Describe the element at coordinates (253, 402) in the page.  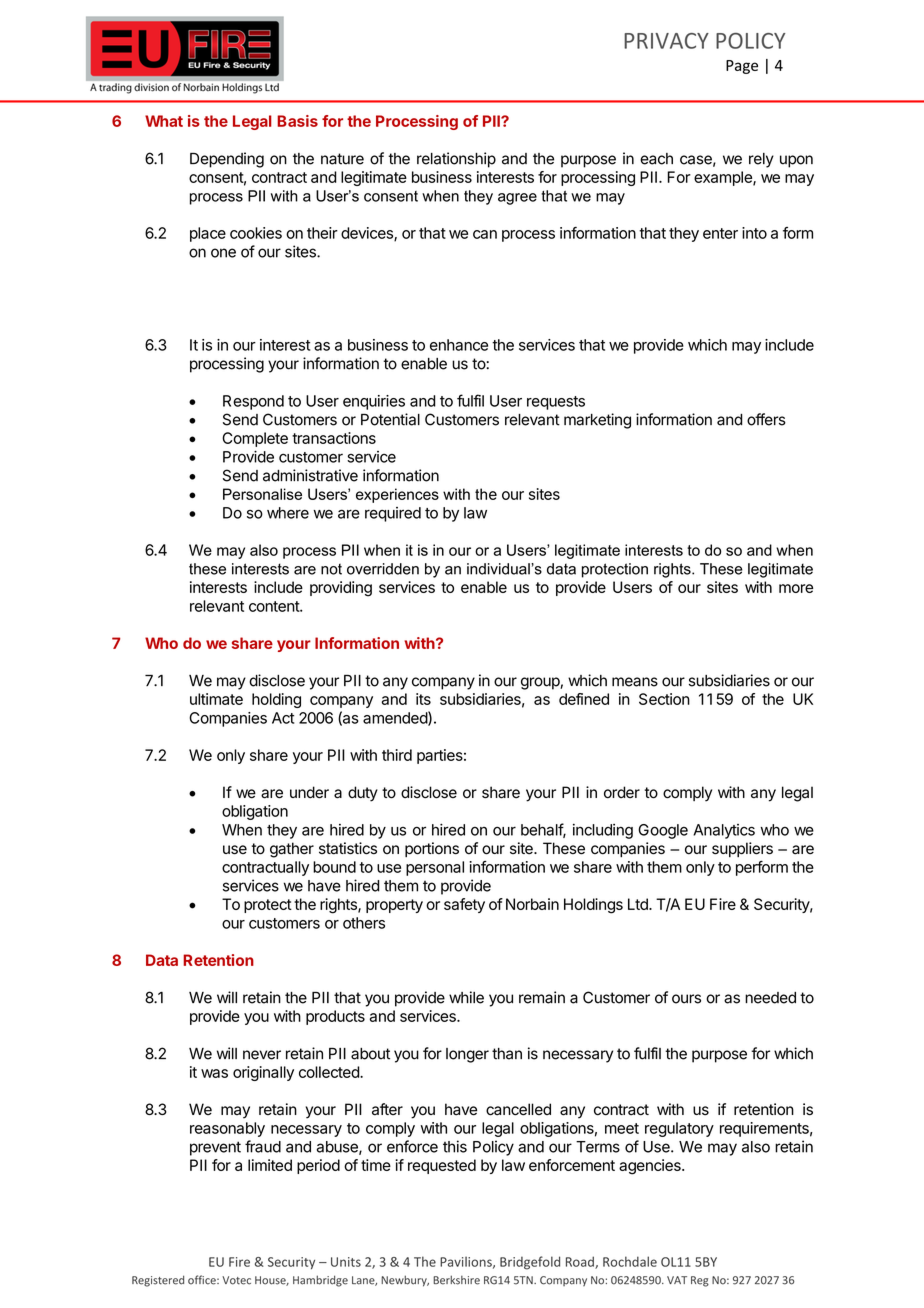
I see `Respond` at that location.
